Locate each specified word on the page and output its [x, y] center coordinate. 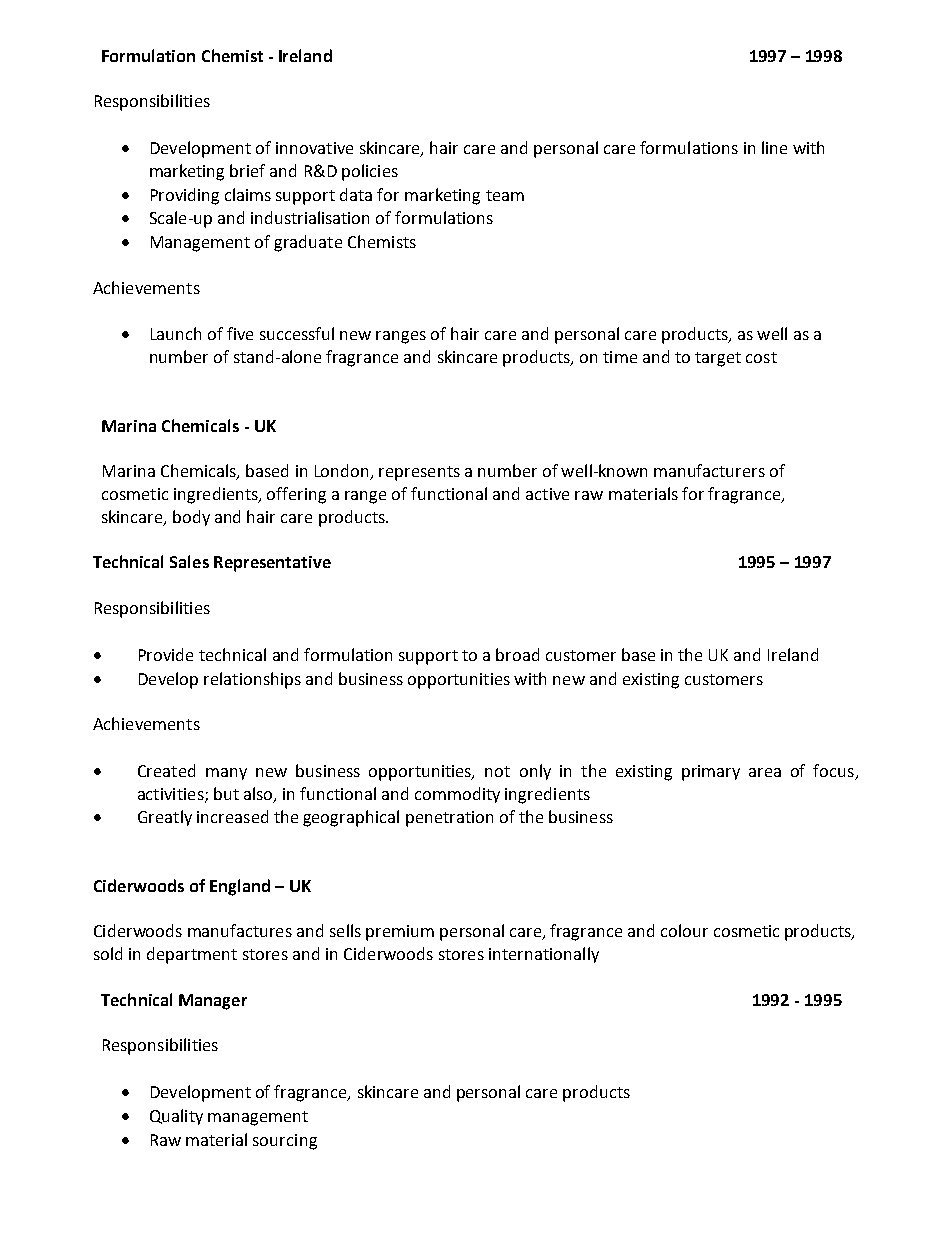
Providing [185, 196]
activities [172, 795]
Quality [176, 1117]
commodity [457, 795]
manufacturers [709, 470]
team [505, 195]
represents [419, 473]
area [765, 772]
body [191, 518]
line [774, 147]
